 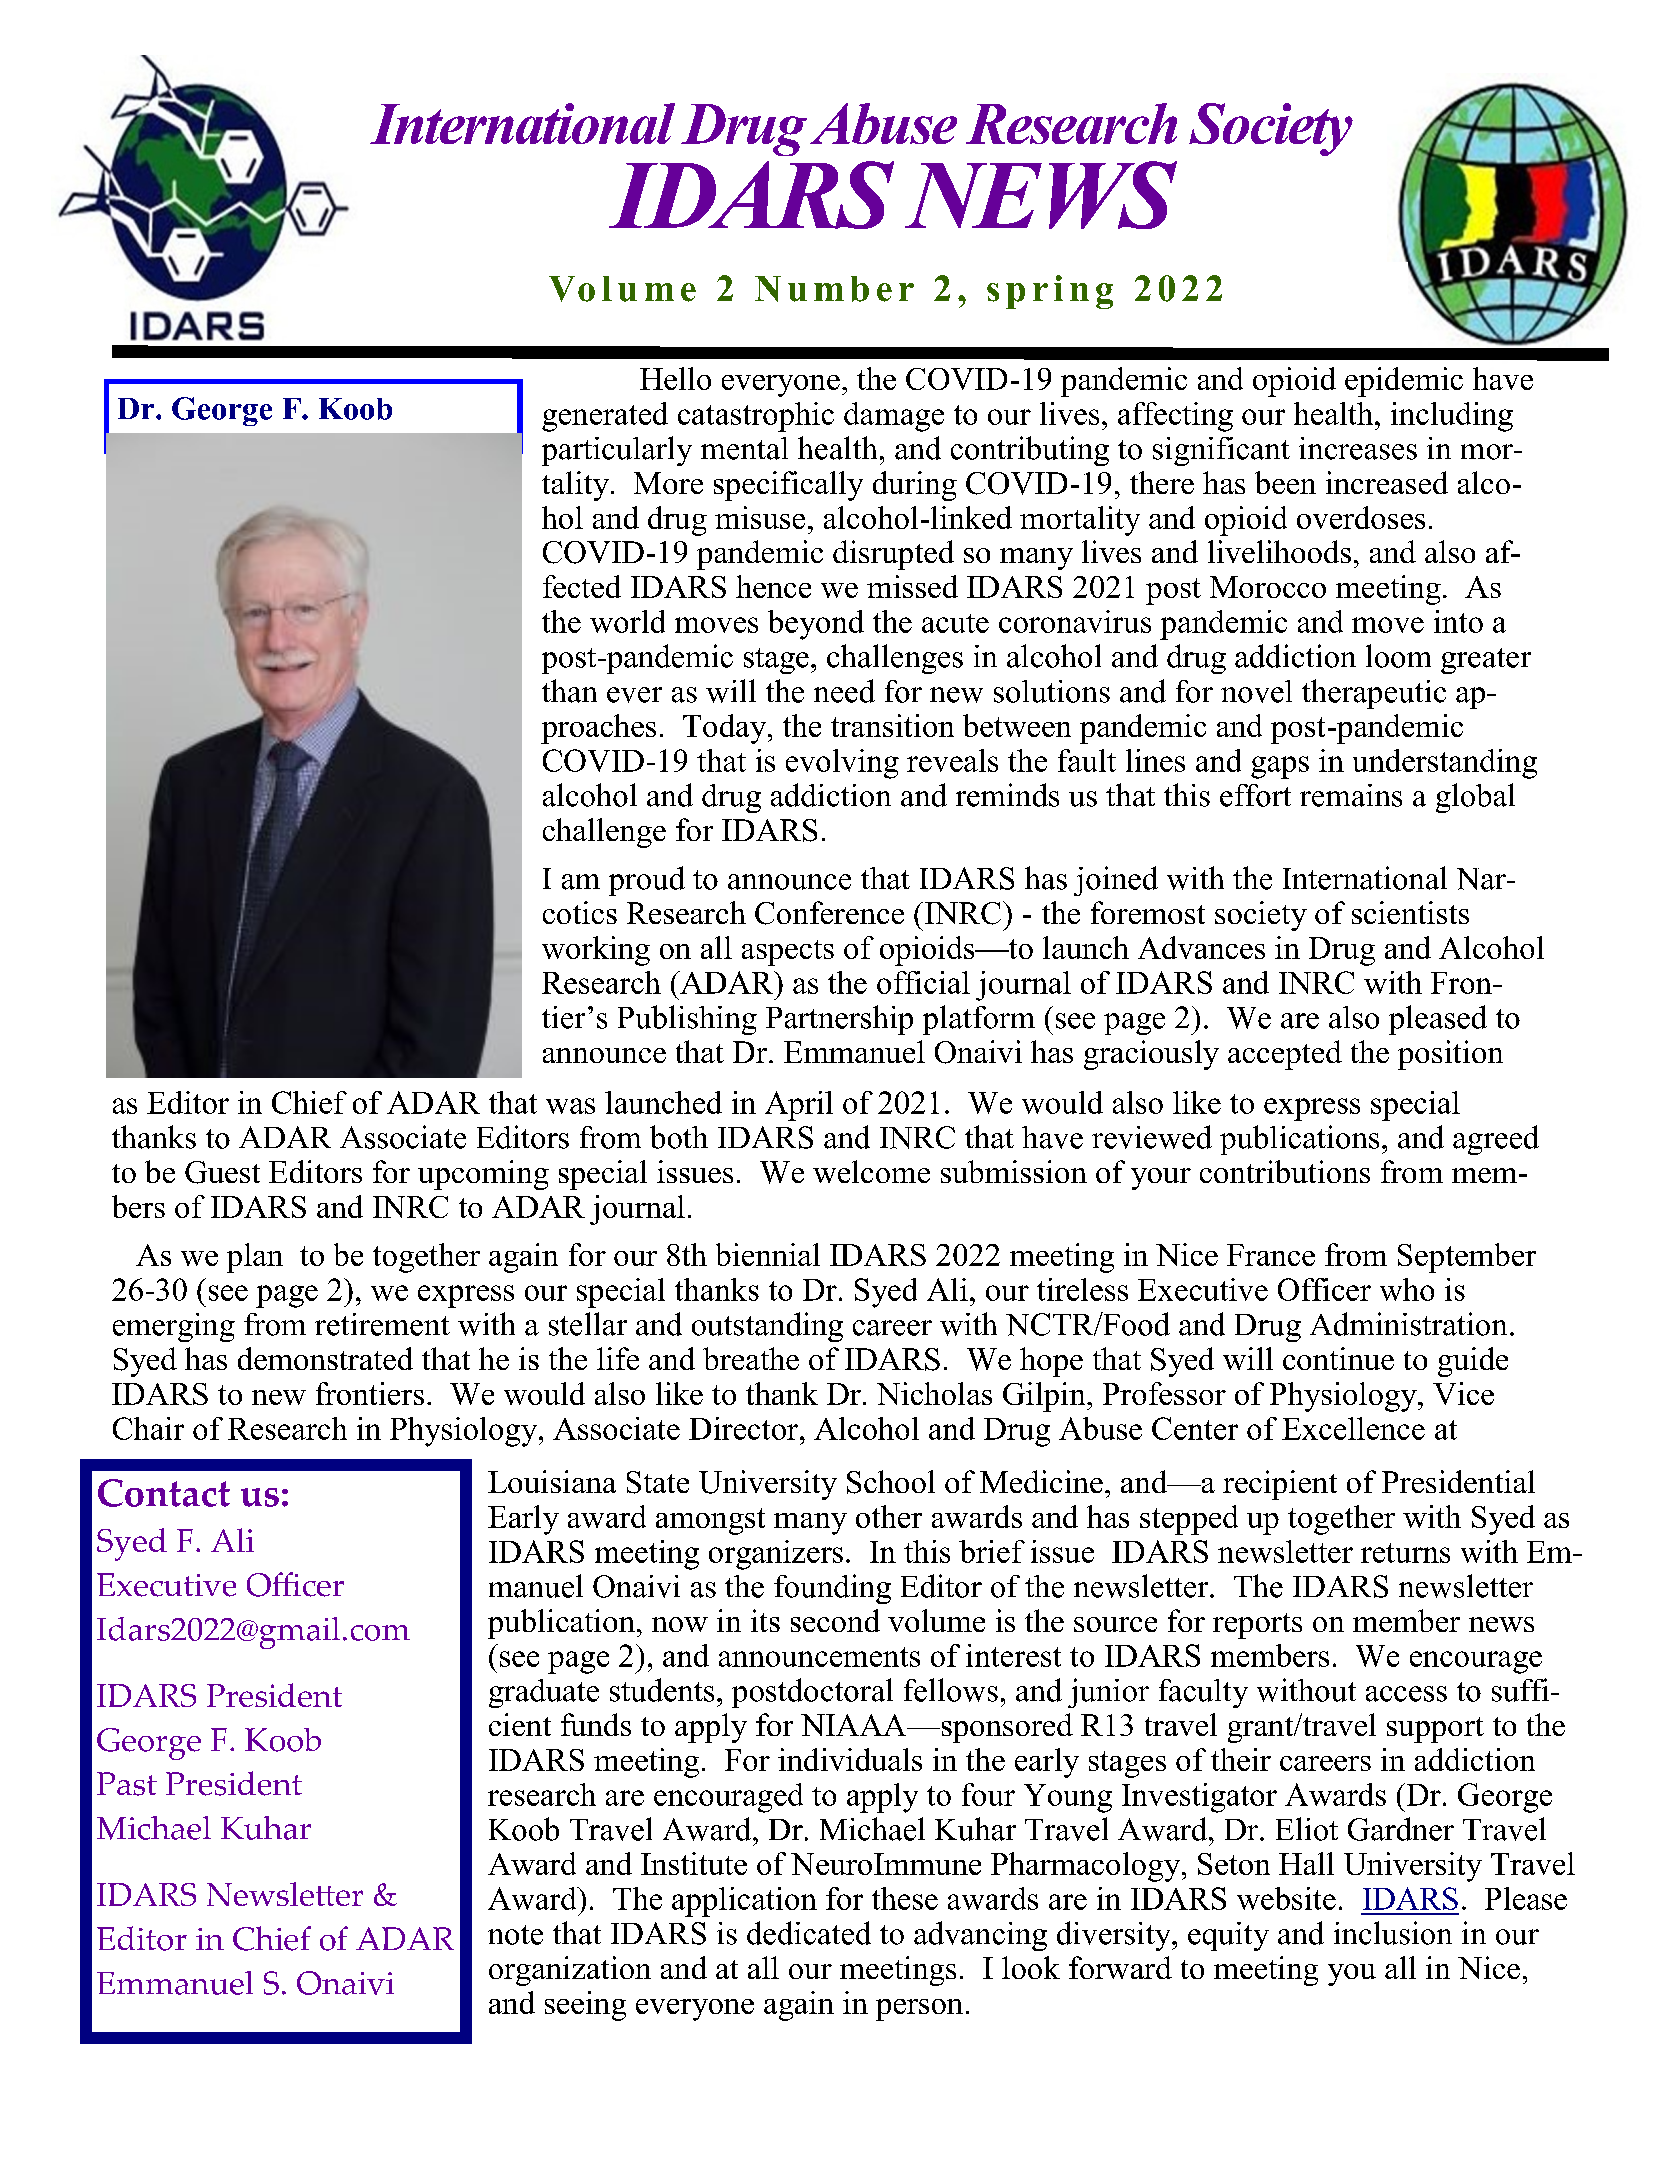 What do you see at coordinates (788, 953) in the document?
I see `aspects` at bounding box center [788, 953].
